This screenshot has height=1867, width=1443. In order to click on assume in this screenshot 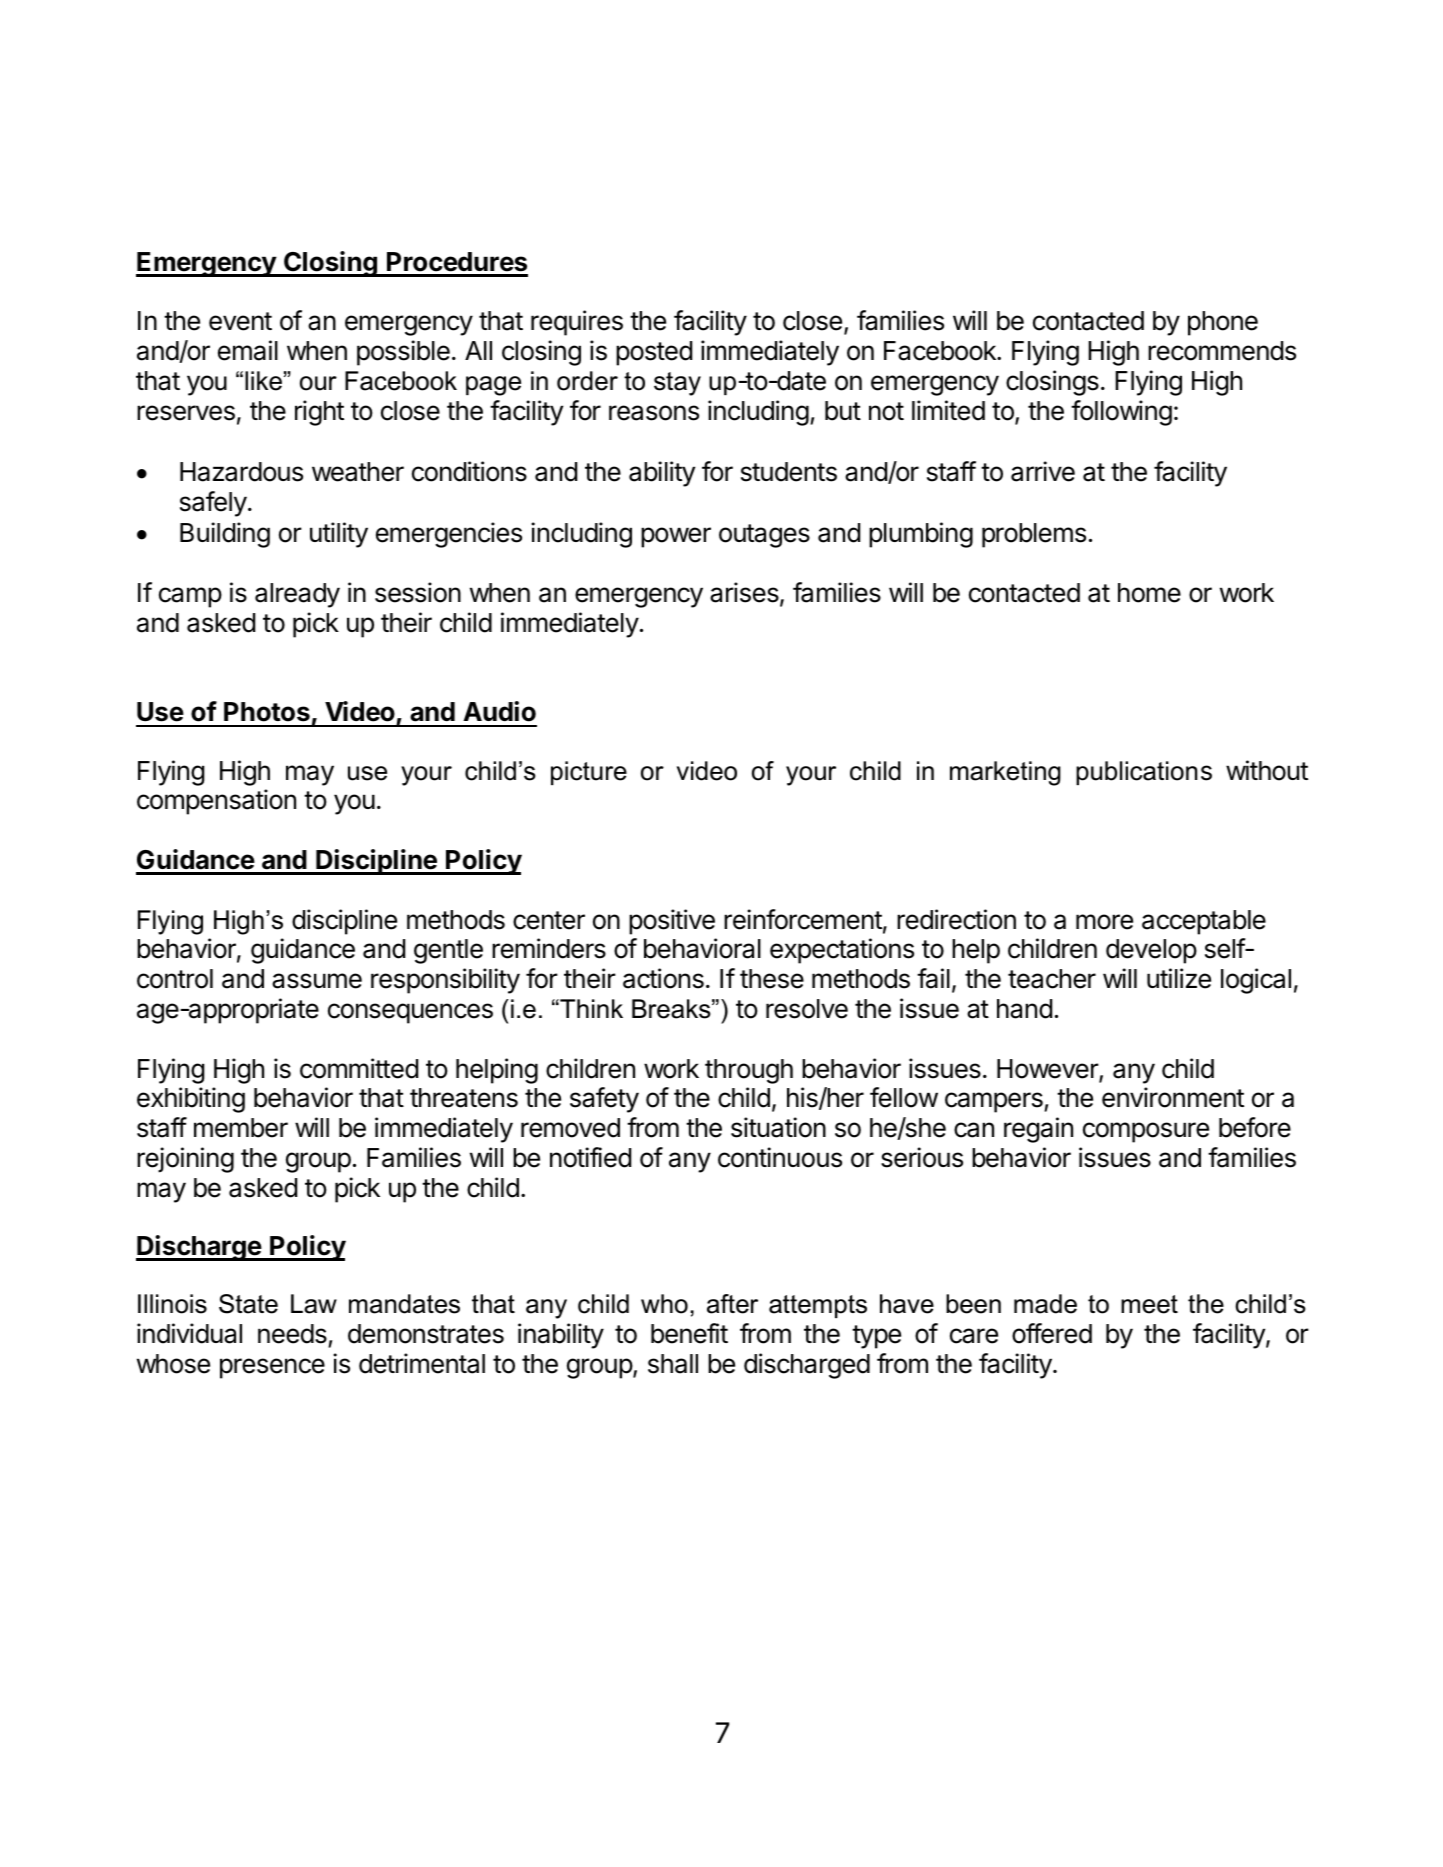, I will do `click(317, 981)`.
